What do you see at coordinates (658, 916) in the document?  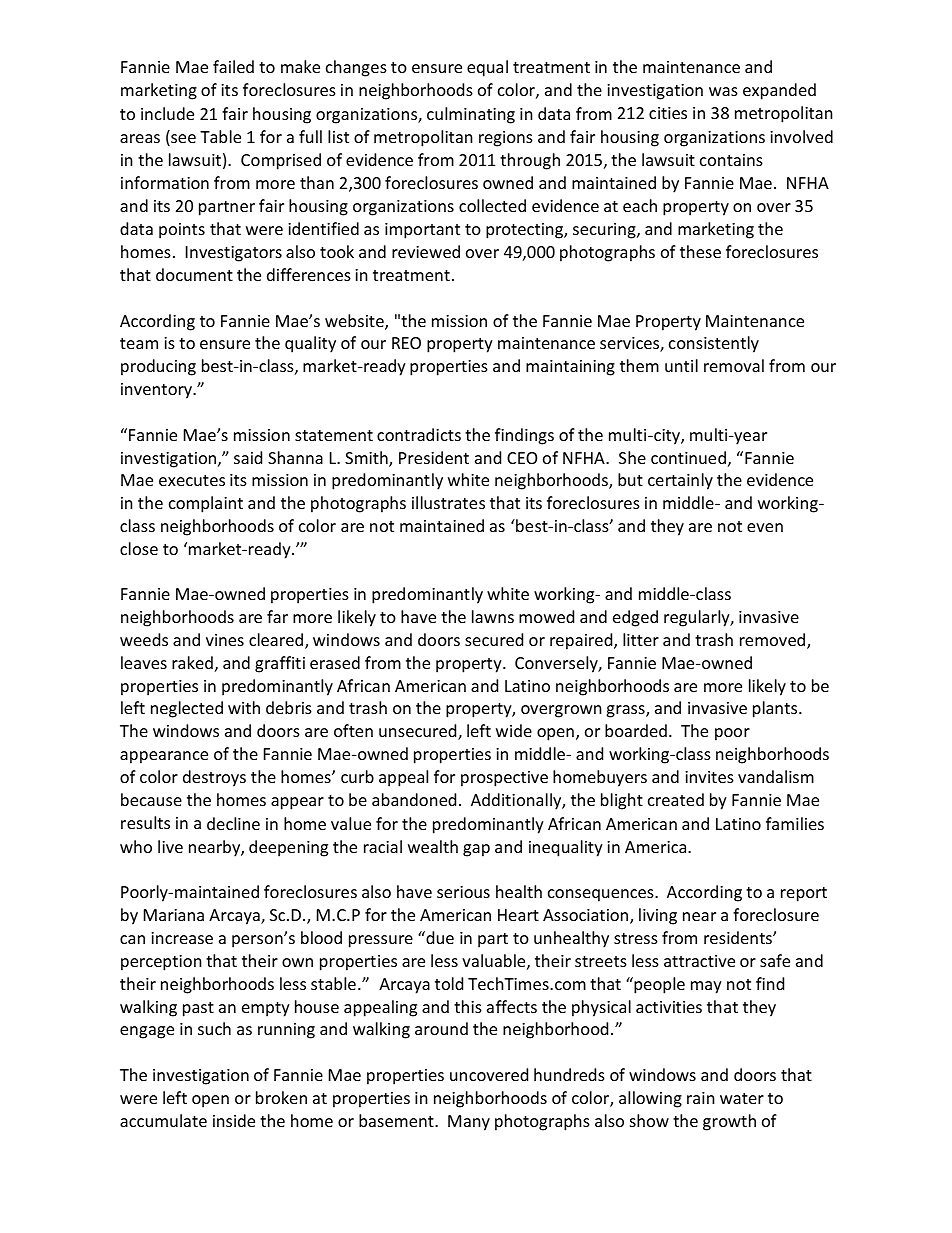 I see `living` at bounding box center [658, 916].
